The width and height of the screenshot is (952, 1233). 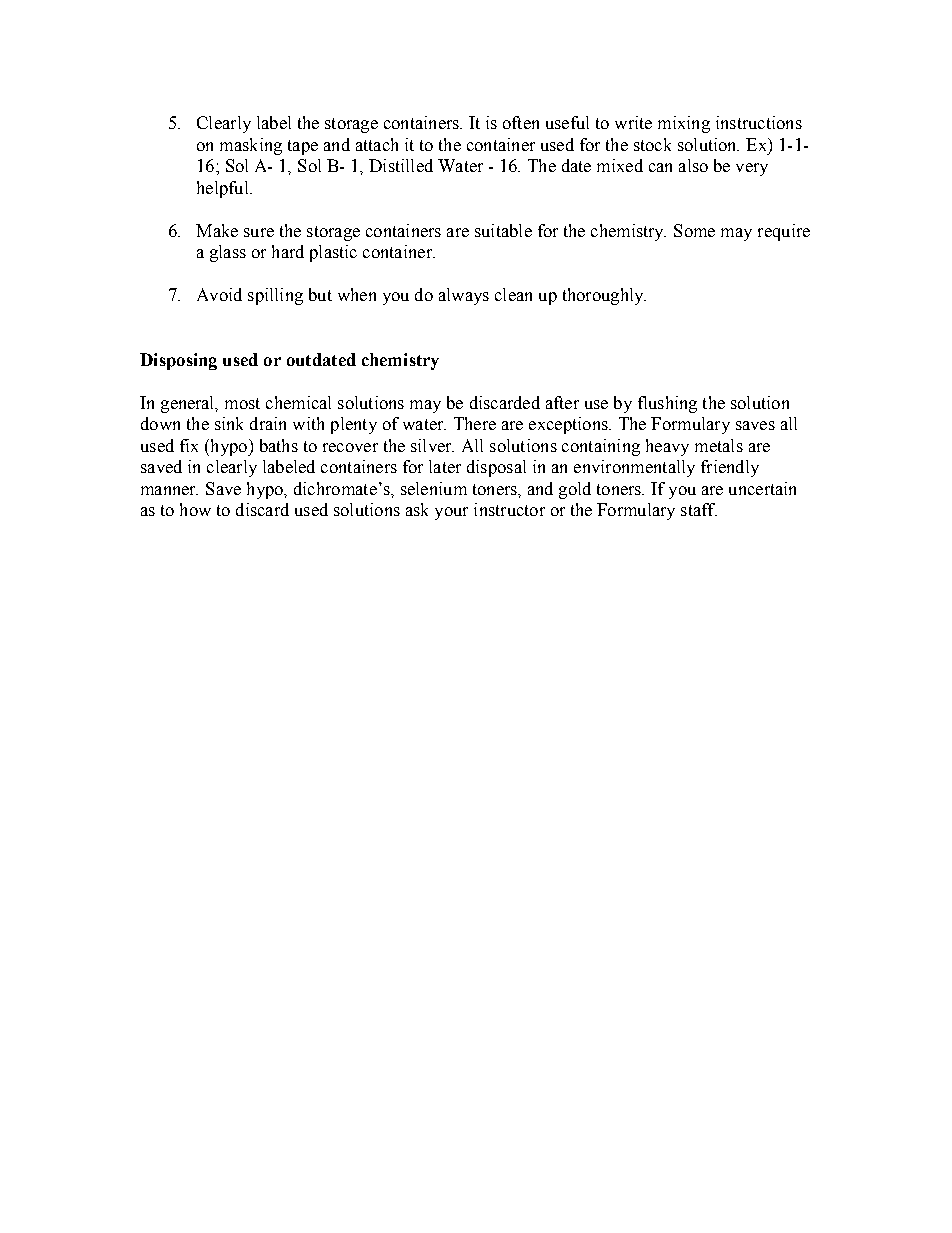 I want to click on your, so click(x=451, y=513).
